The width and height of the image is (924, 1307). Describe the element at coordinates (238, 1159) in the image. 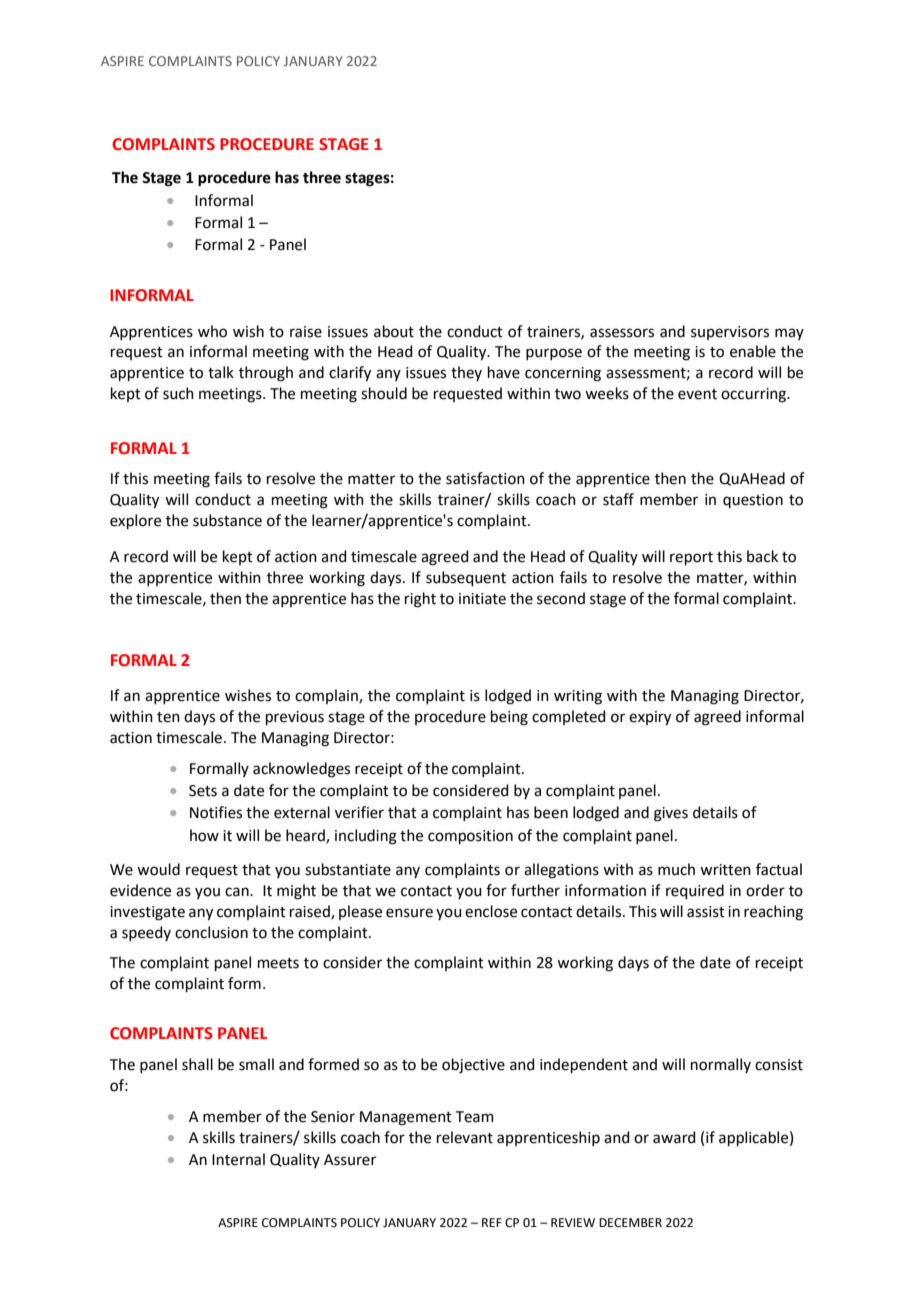

I see `Internal` at that location.
